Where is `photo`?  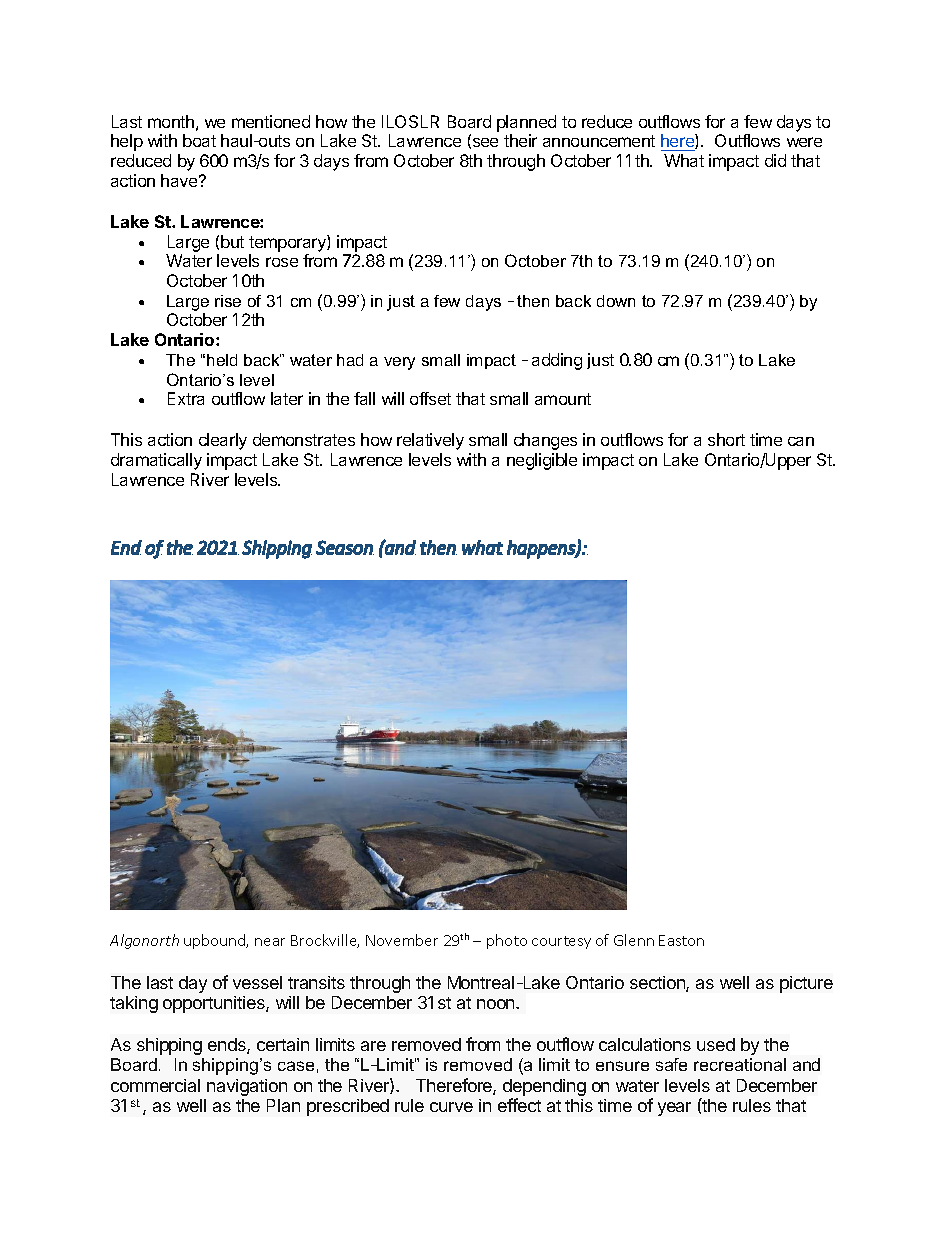 photo is located at coordinates (507, 941).
